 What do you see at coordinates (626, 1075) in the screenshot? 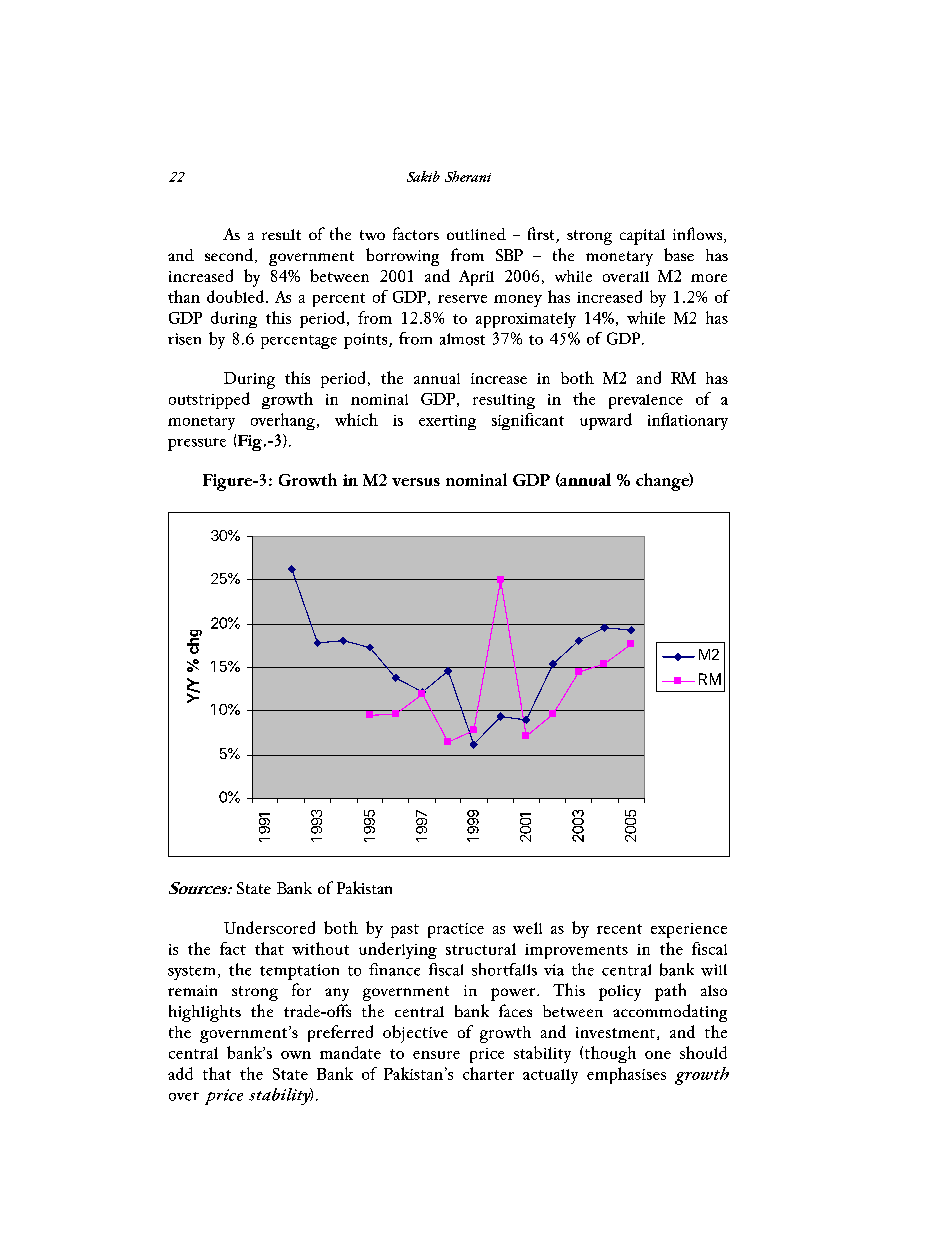
I see `emphasises` at bounding box center [626, 1075].
